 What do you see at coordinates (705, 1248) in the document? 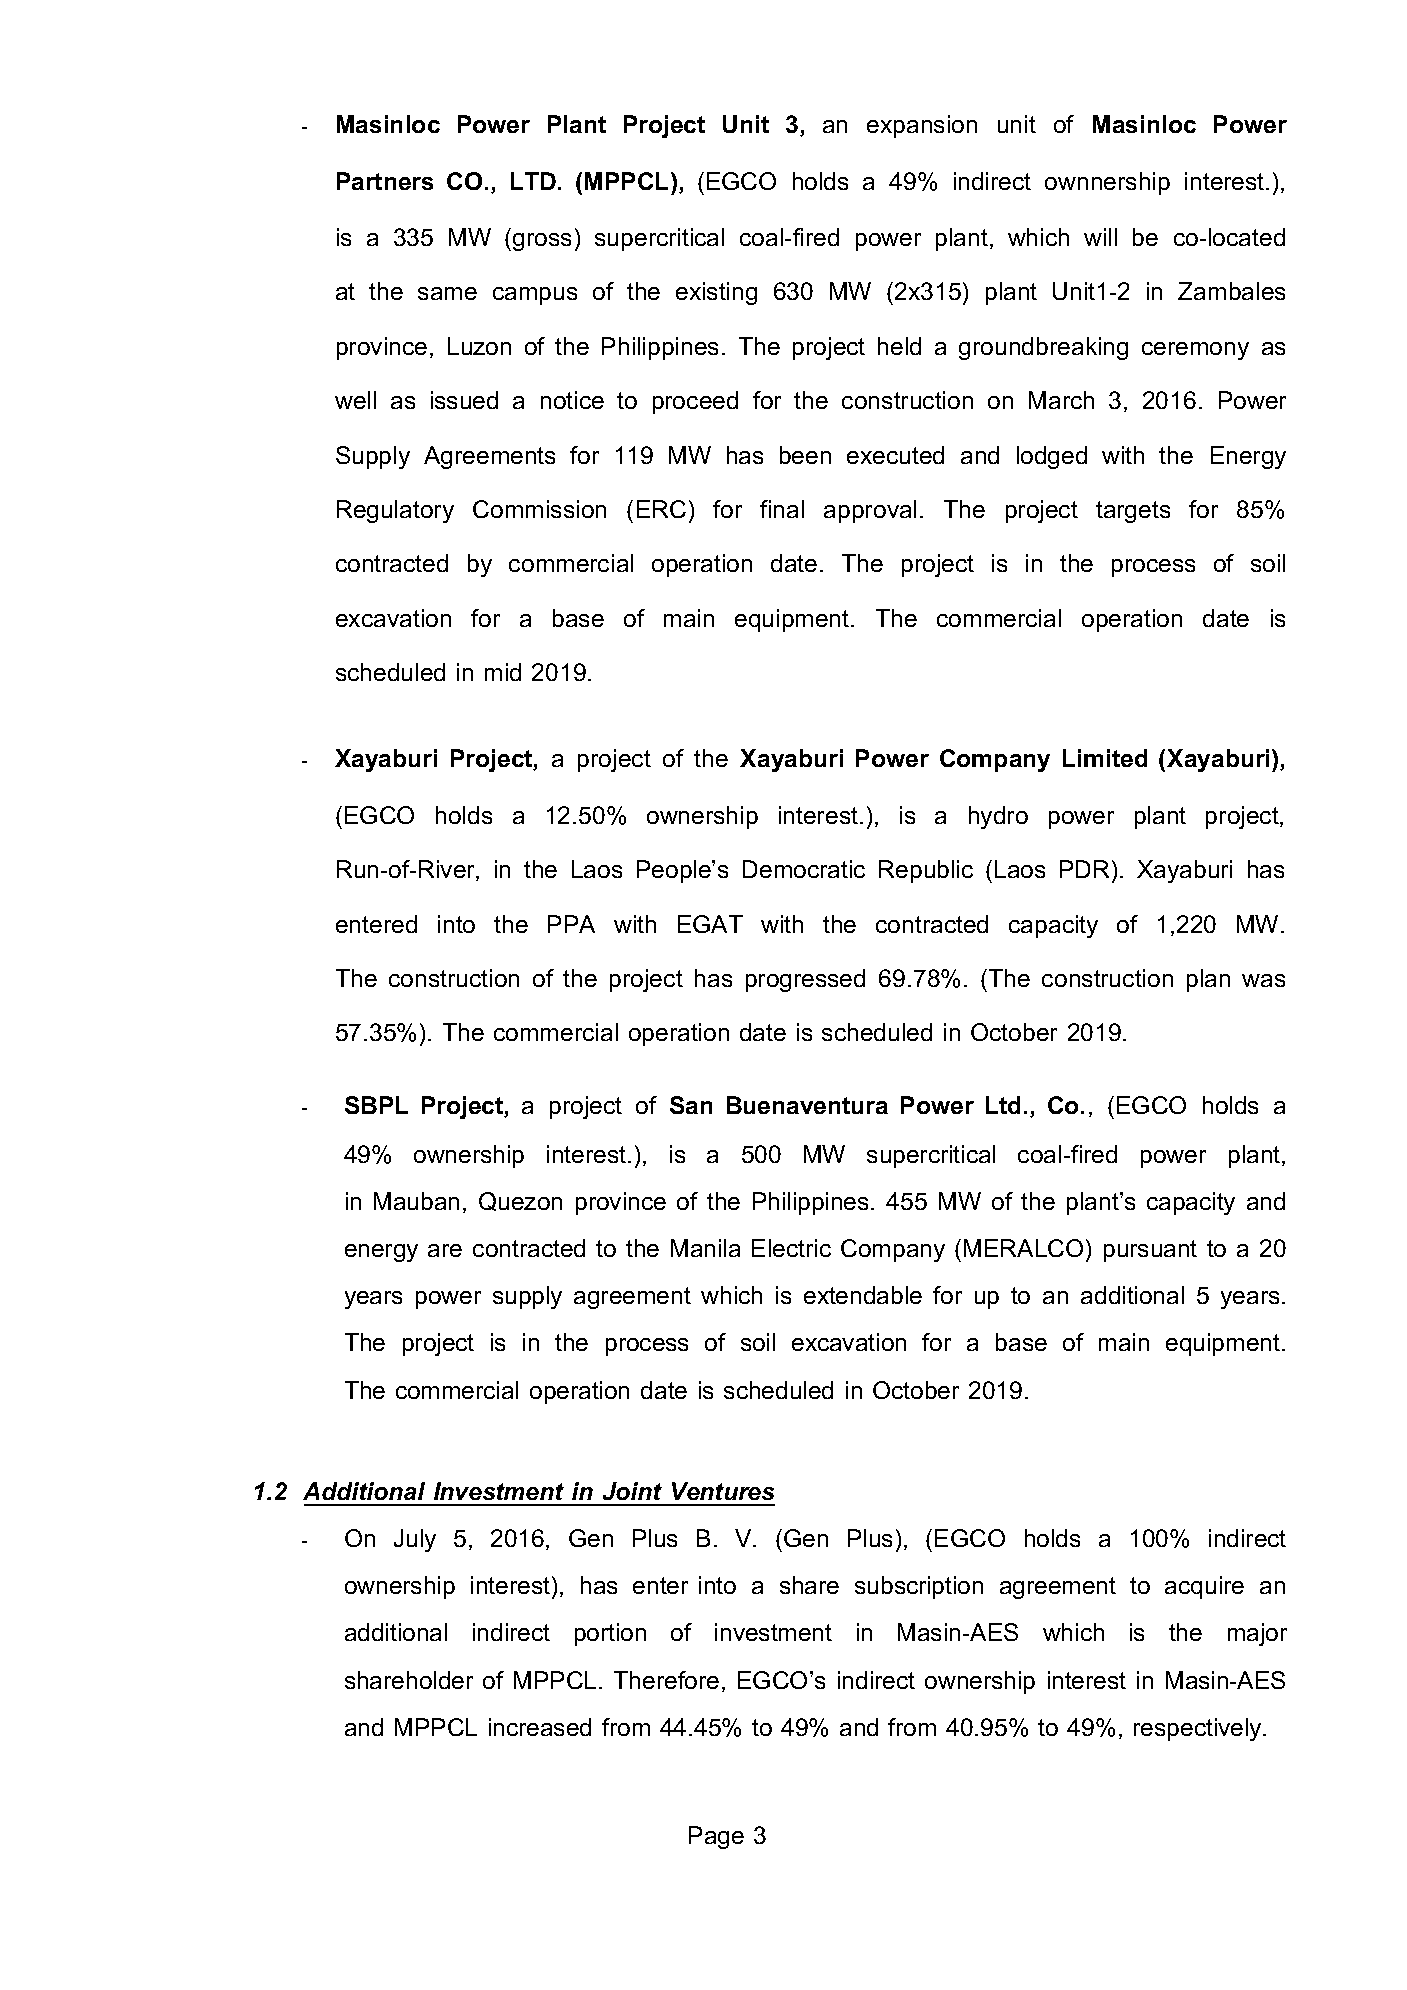
I see `Manila` at bounding box center [705, 1248].
